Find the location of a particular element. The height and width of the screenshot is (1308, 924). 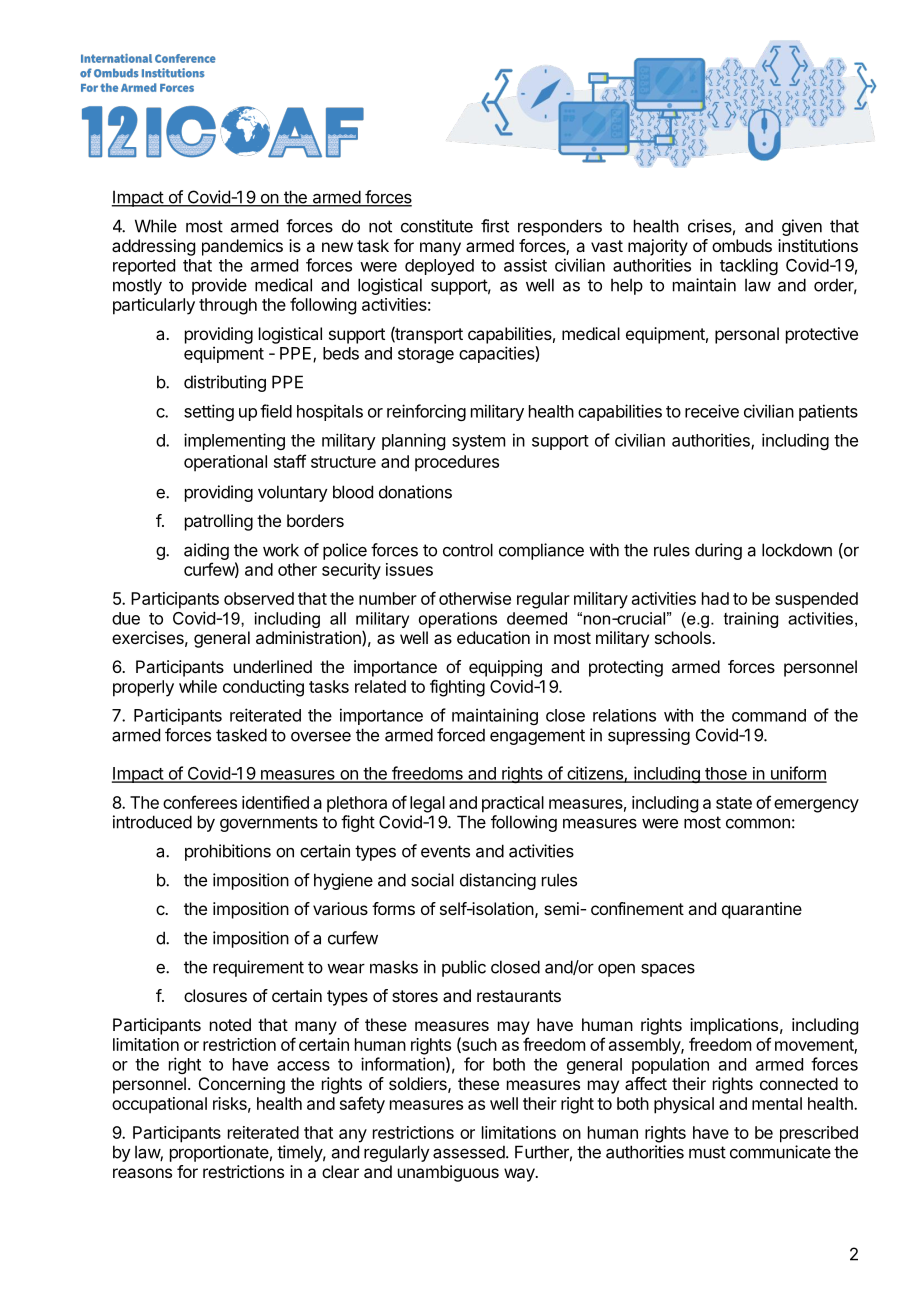

common is located at coordinates (758, 823).
